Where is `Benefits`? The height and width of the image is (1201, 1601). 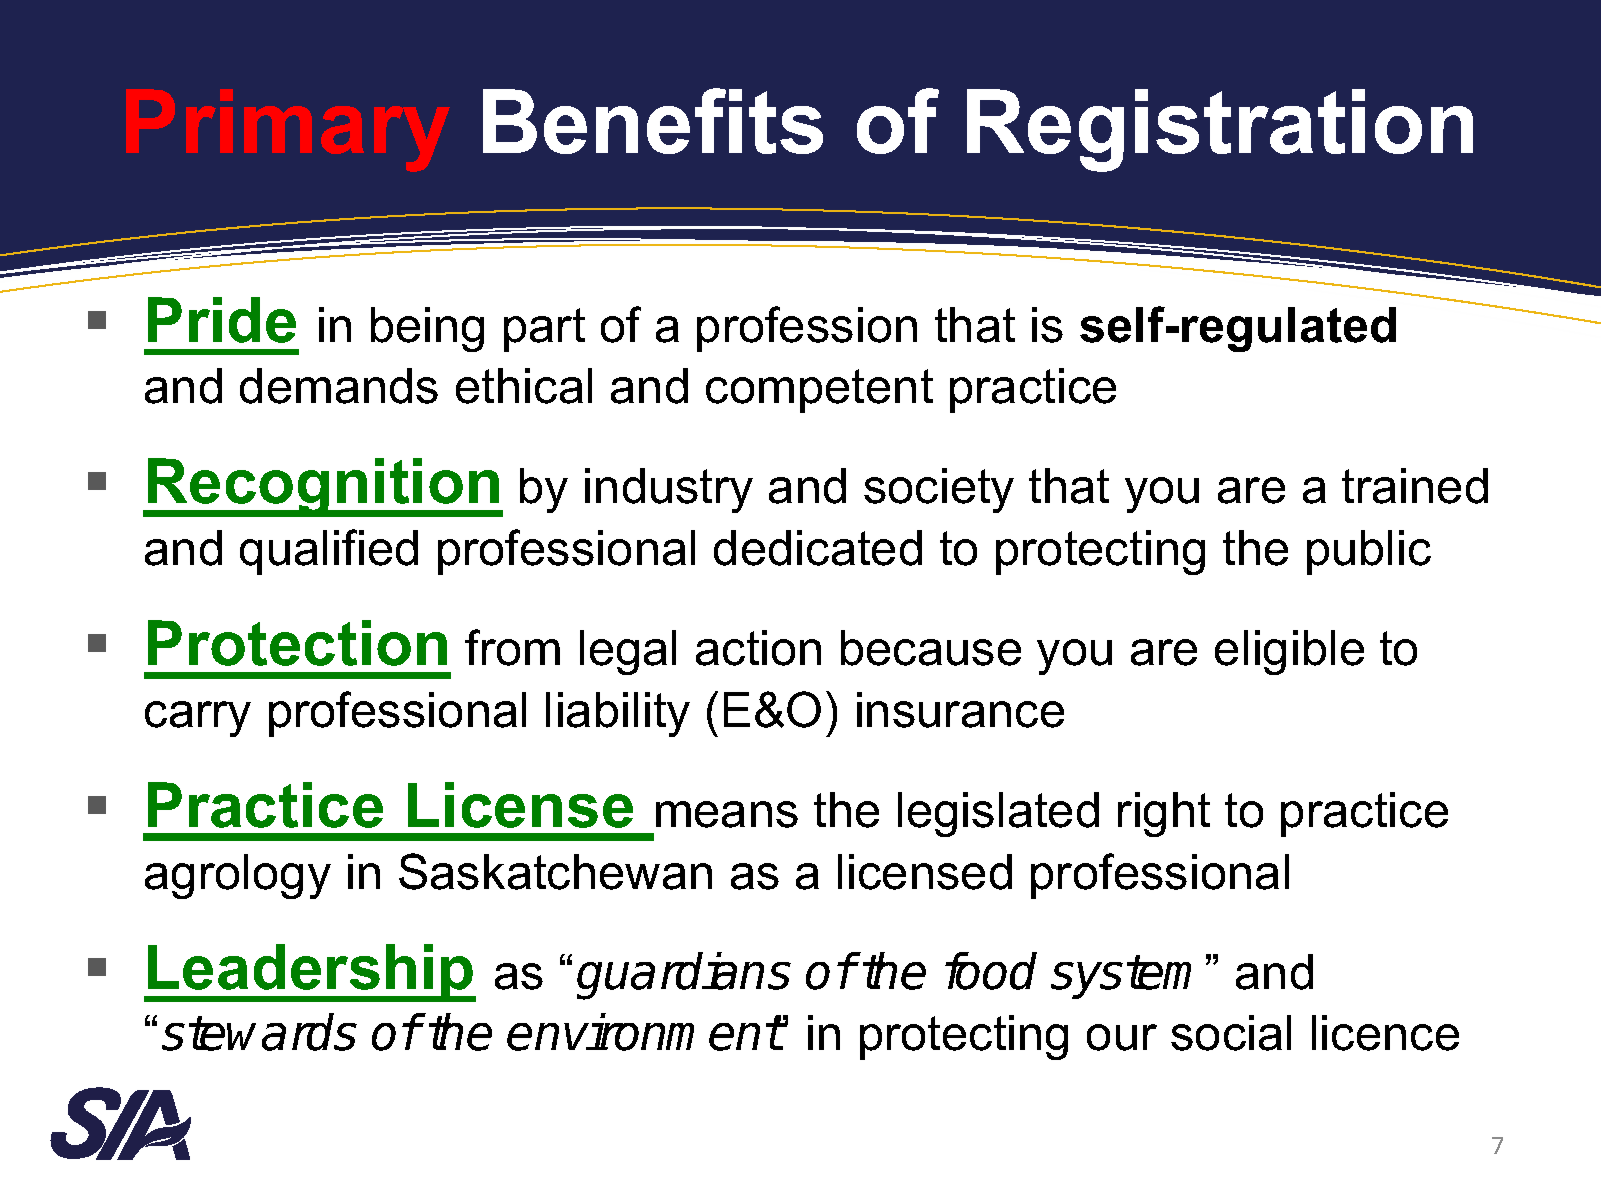 Benefits is located at coordinates (653, 121).
